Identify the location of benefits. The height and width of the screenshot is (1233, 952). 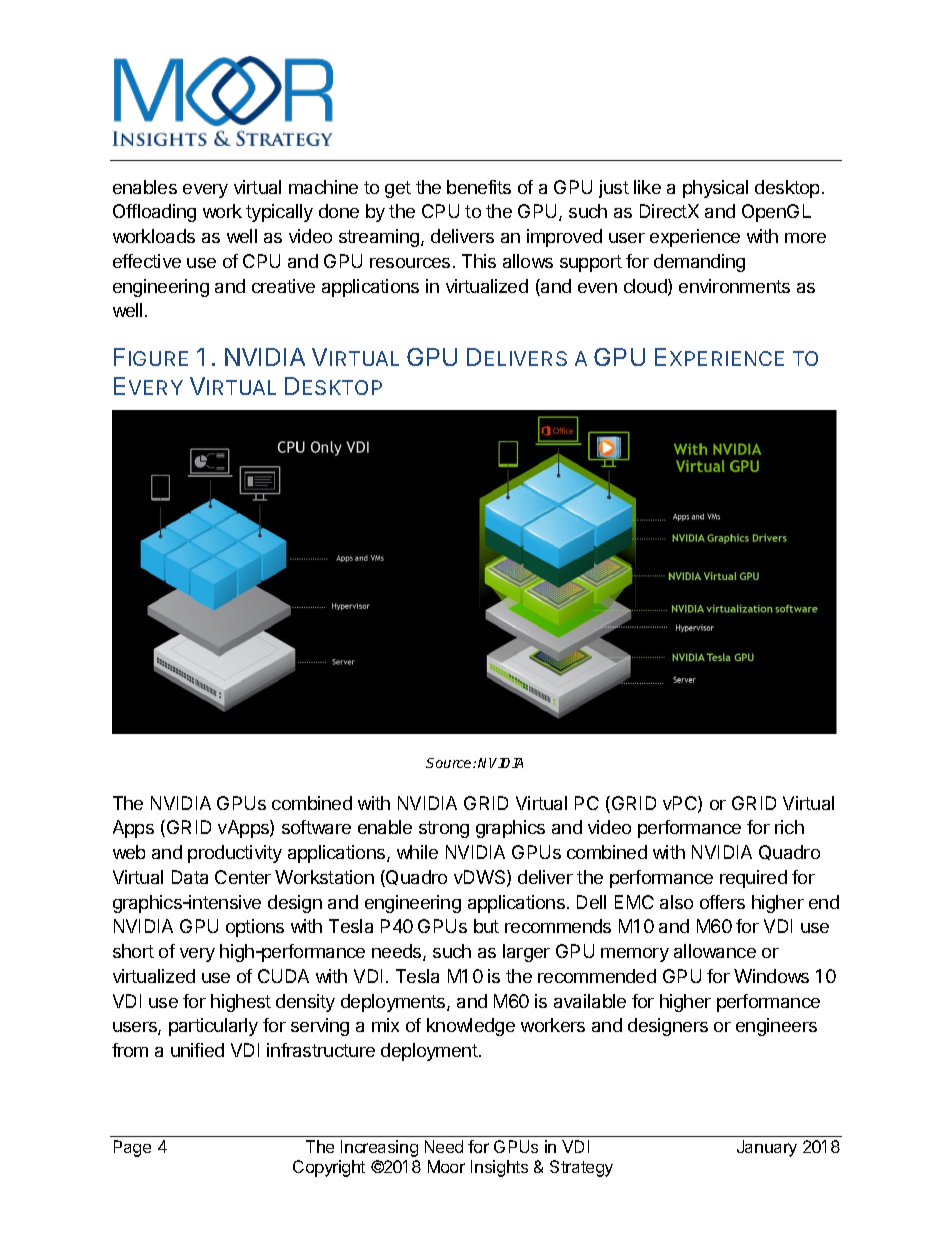
(479, 187).
